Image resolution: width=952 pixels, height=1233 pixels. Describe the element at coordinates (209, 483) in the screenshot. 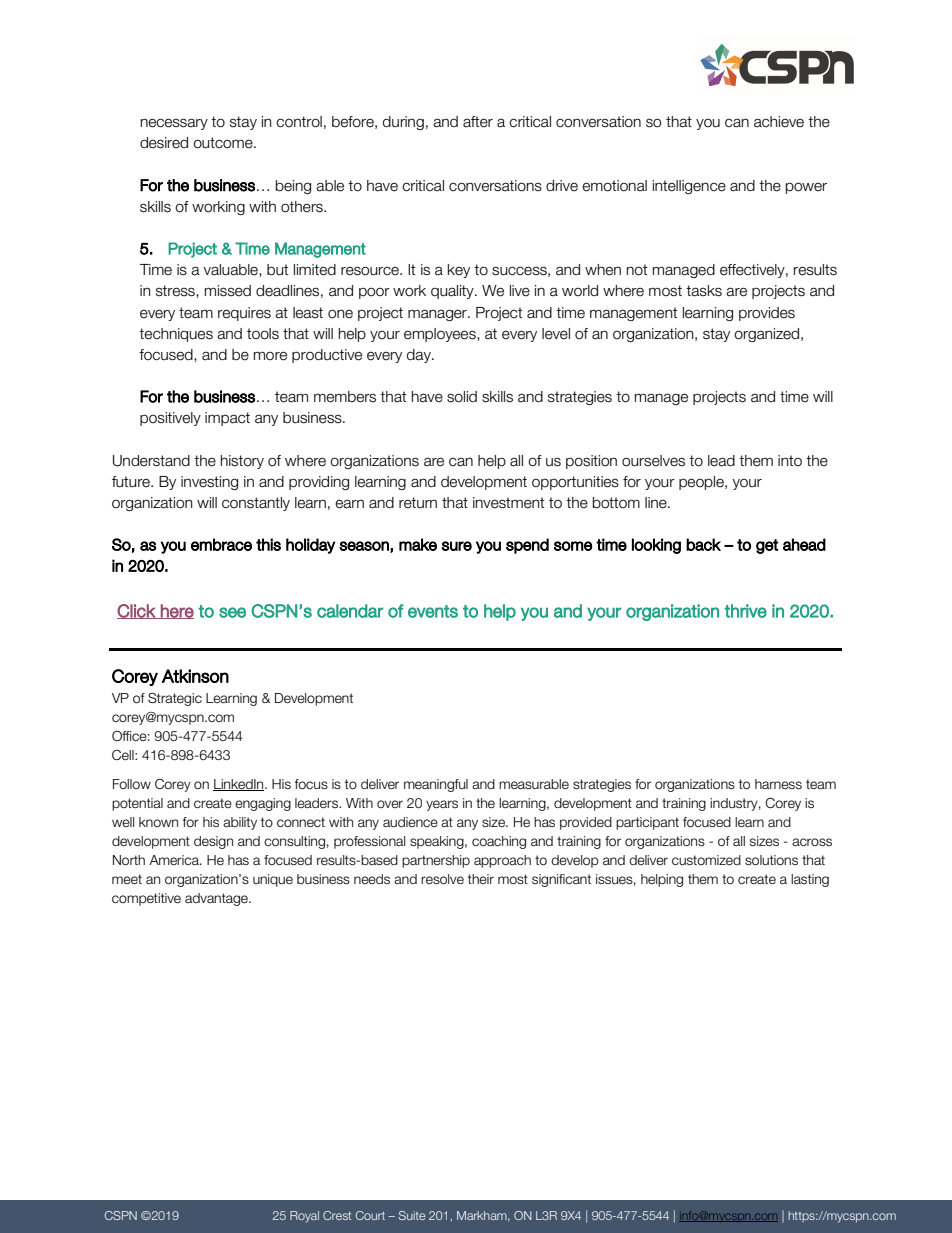

I see `investing` at that location.
